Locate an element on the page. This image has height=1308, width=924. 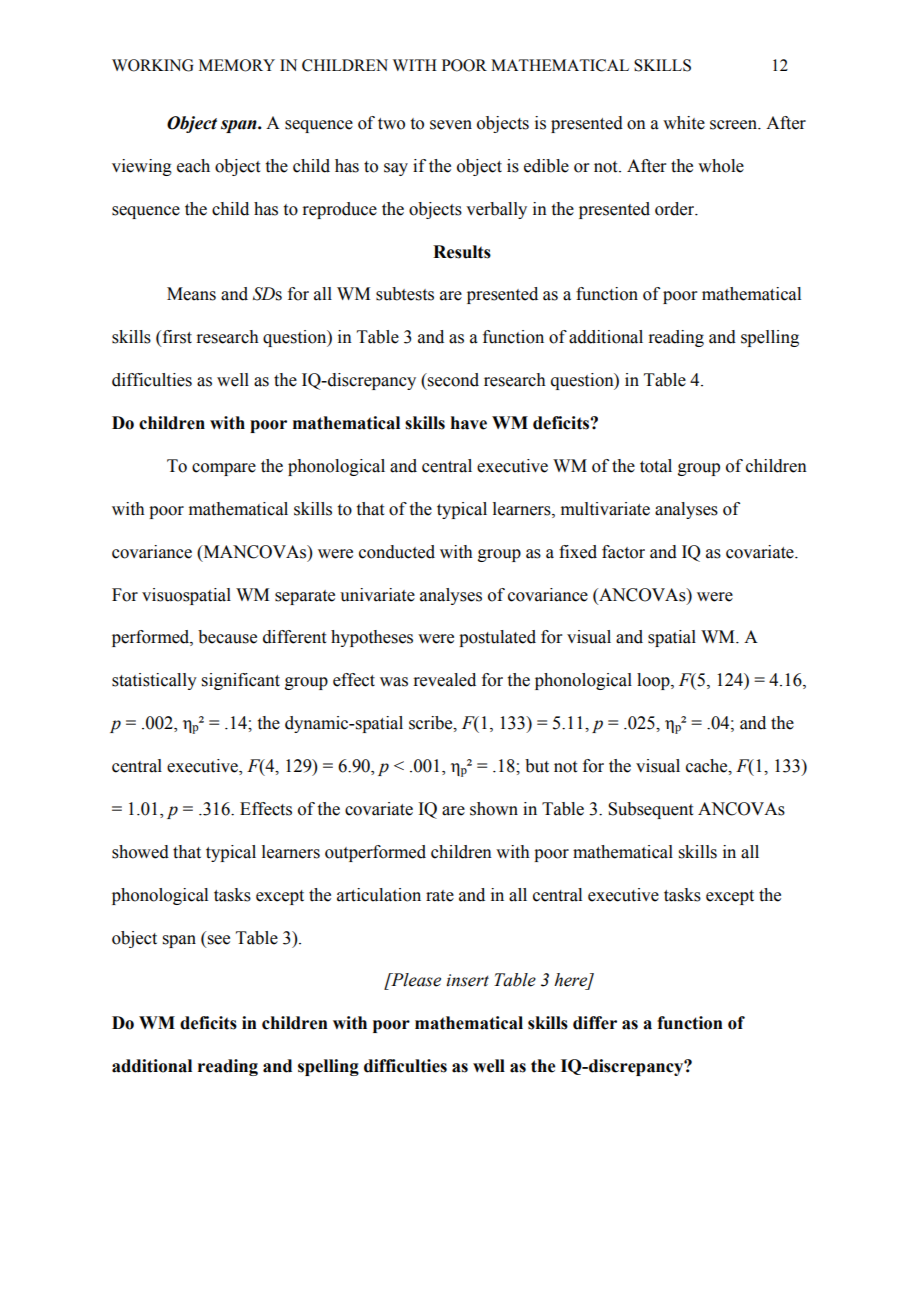
factor is located at coordinates (623, 552).
